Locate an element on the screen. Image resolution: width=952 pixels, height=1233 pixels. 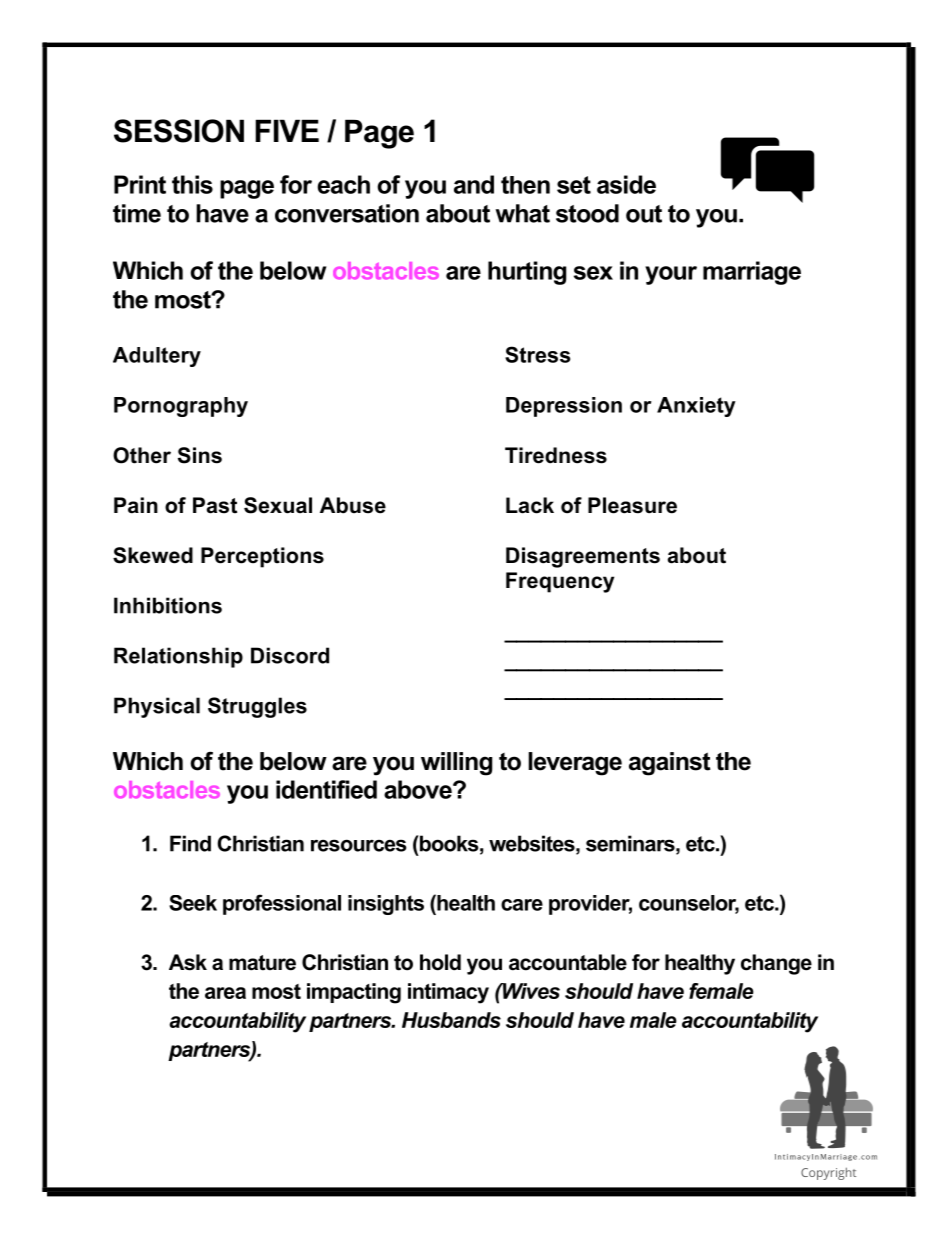
against is located at coordinates (670, 764).
